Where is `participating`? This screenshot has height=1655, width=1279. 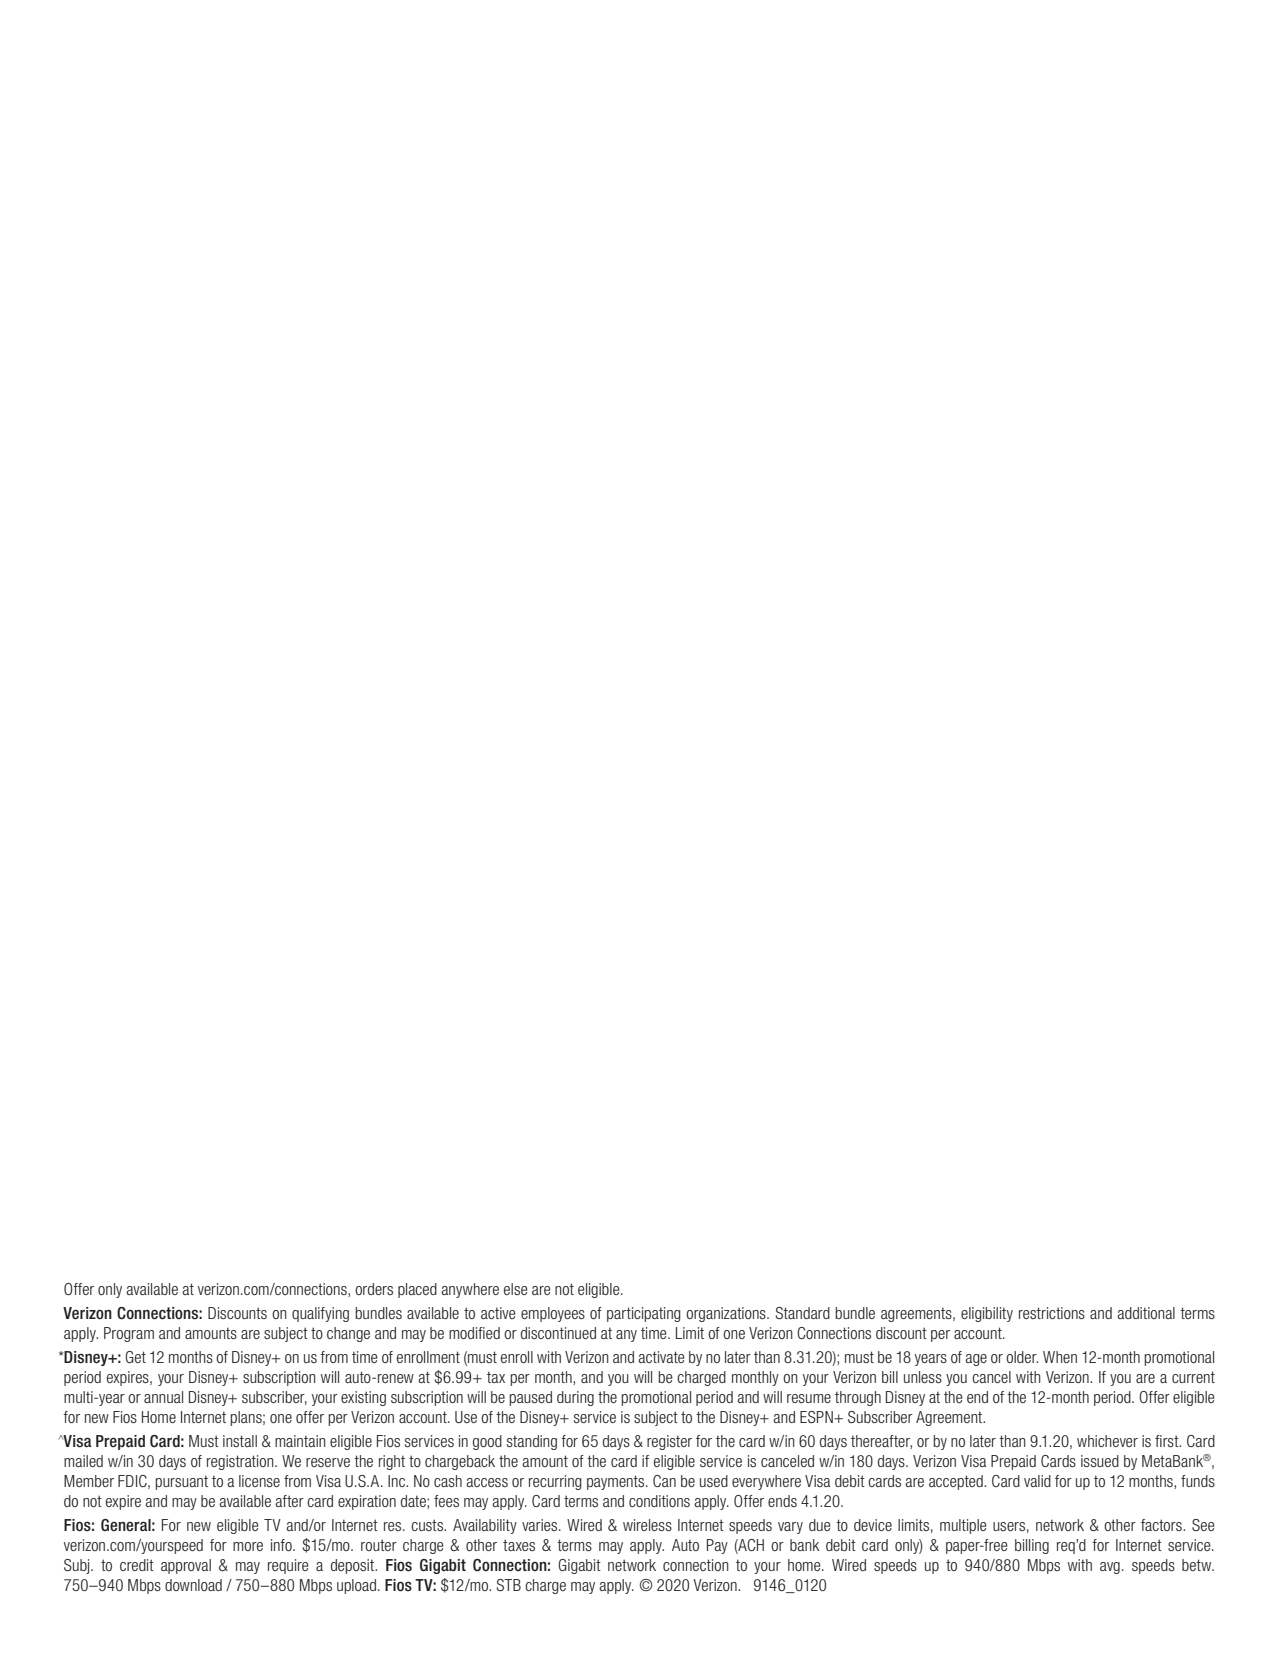
participating is located at coordinates (644, 1314).
